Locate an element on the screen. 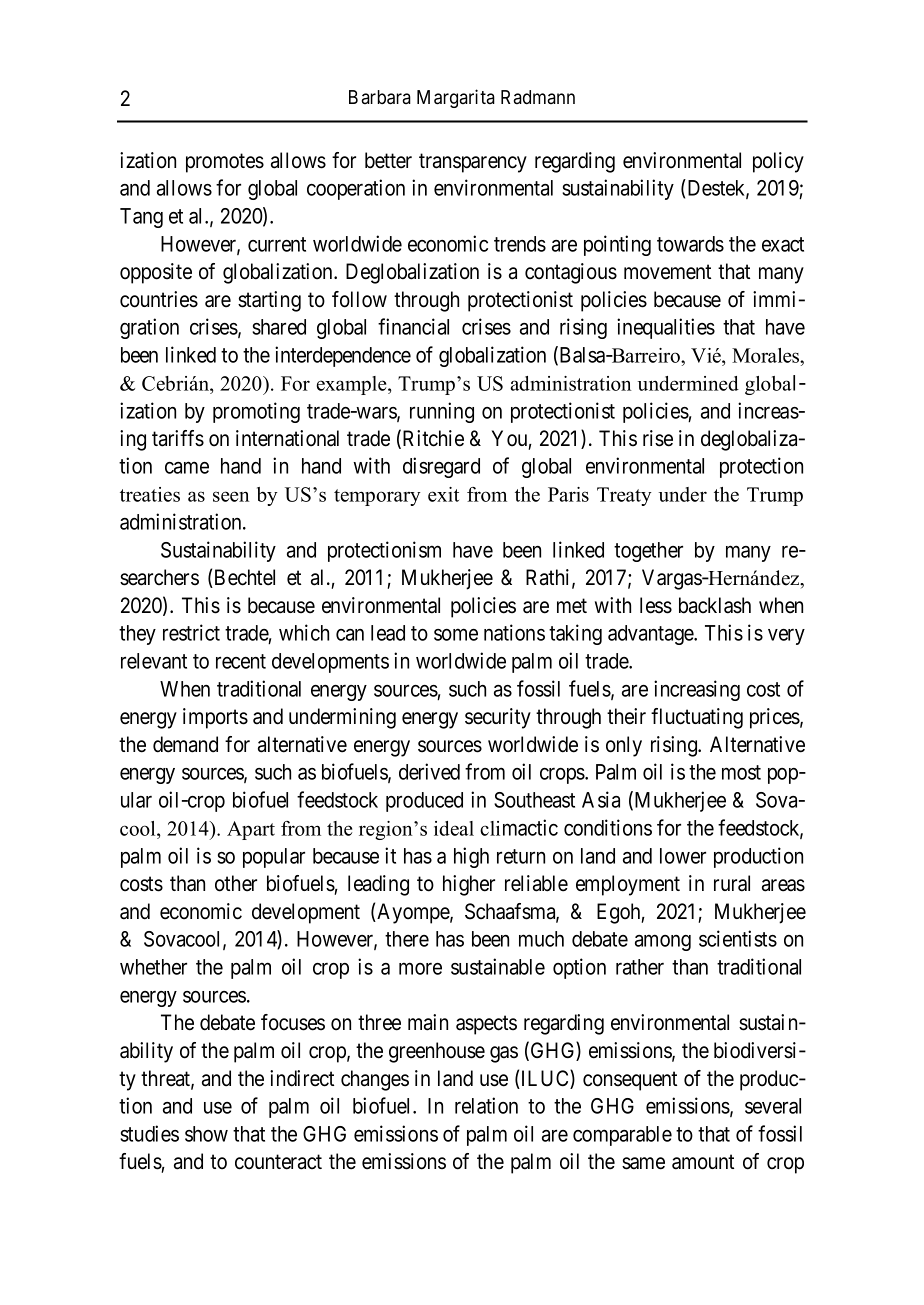 The width and height of the screenshot is (924, 1305). policy is located at coordinates (778, 162).
